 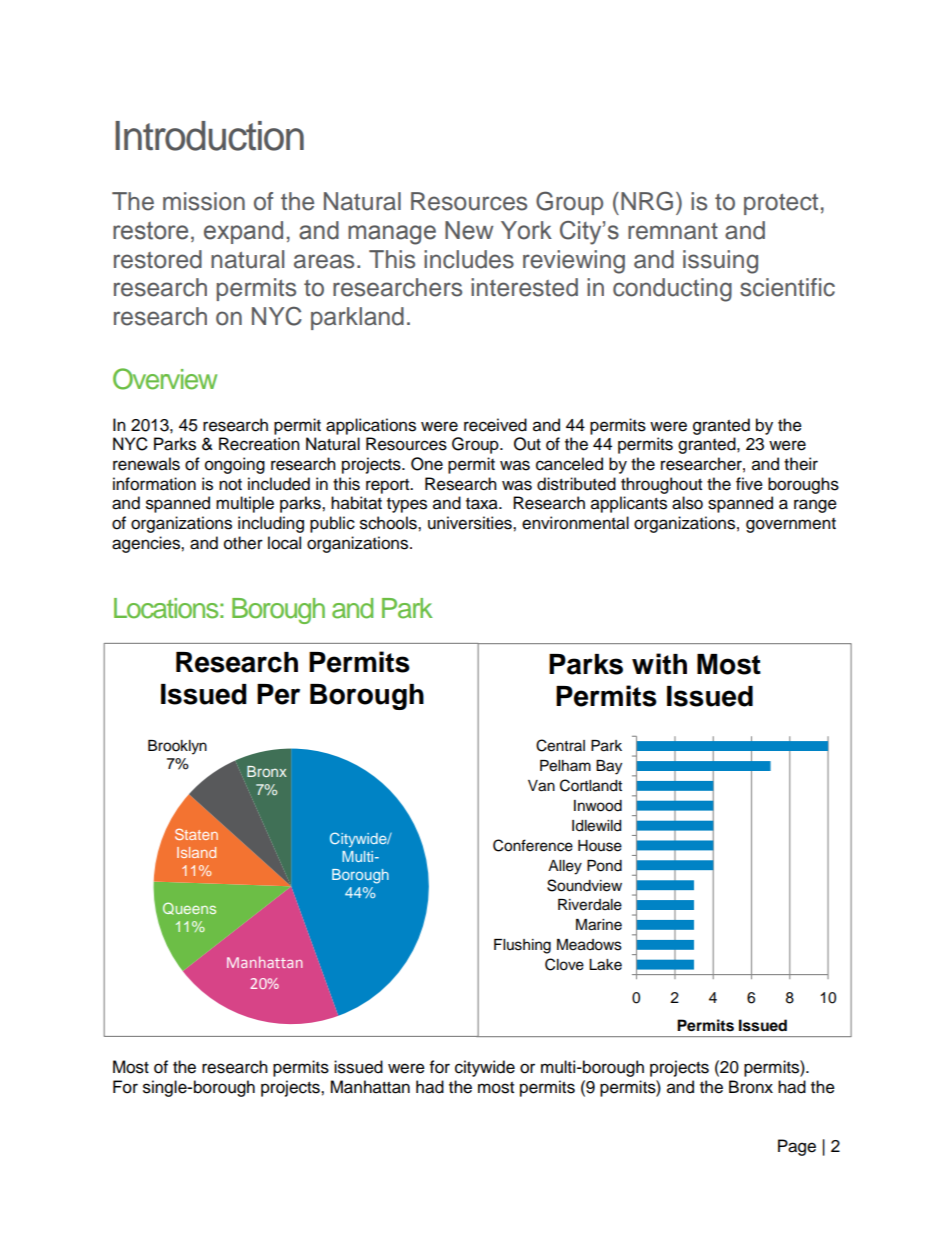 What do you see at coordinates (165, 379) in the image?
I see `Overview` at bounding box center [165, 379].
